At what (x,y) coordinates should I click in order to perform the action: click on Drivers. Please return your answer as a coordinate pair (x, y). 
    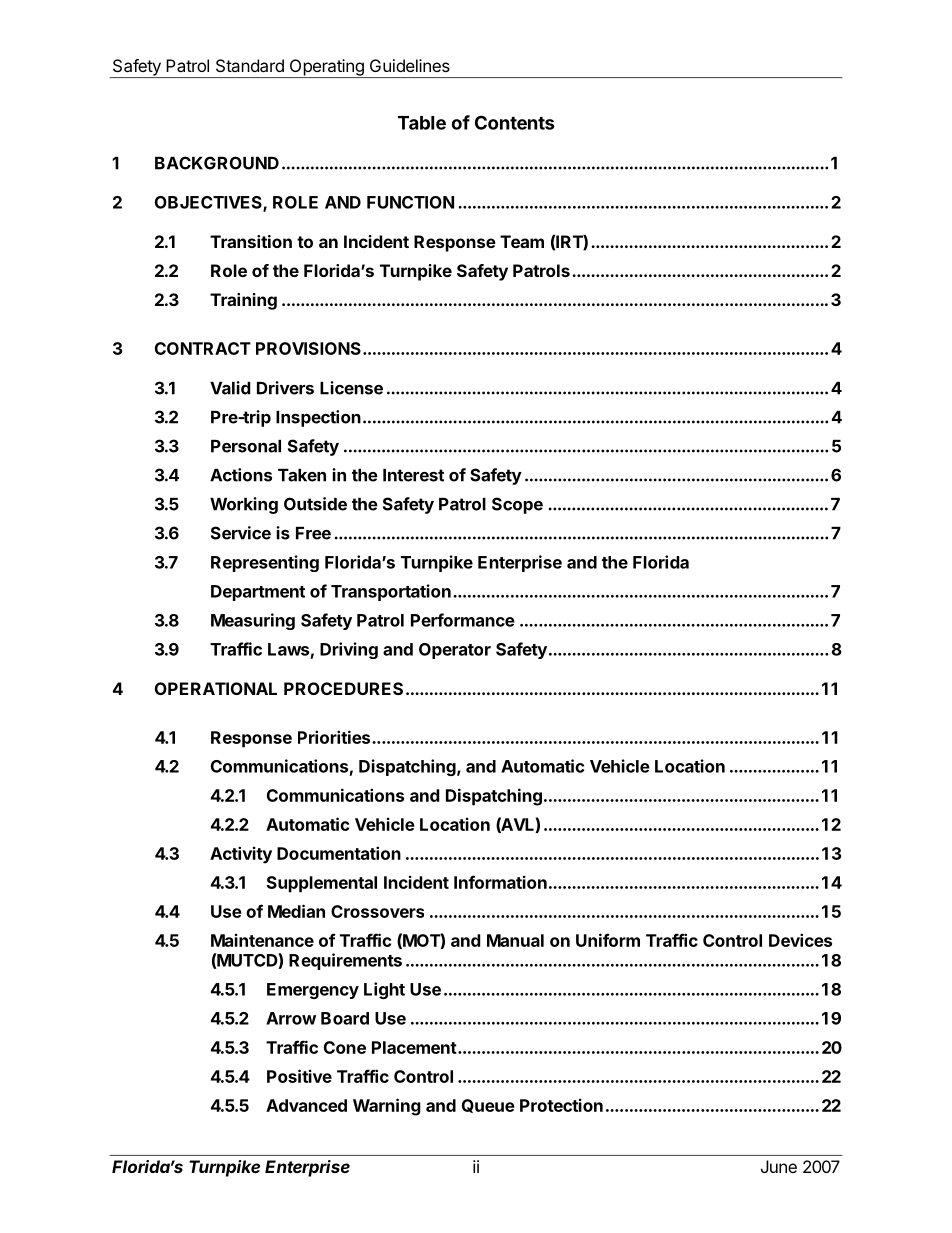
    Looking at the image, I should click on (285, 388).
